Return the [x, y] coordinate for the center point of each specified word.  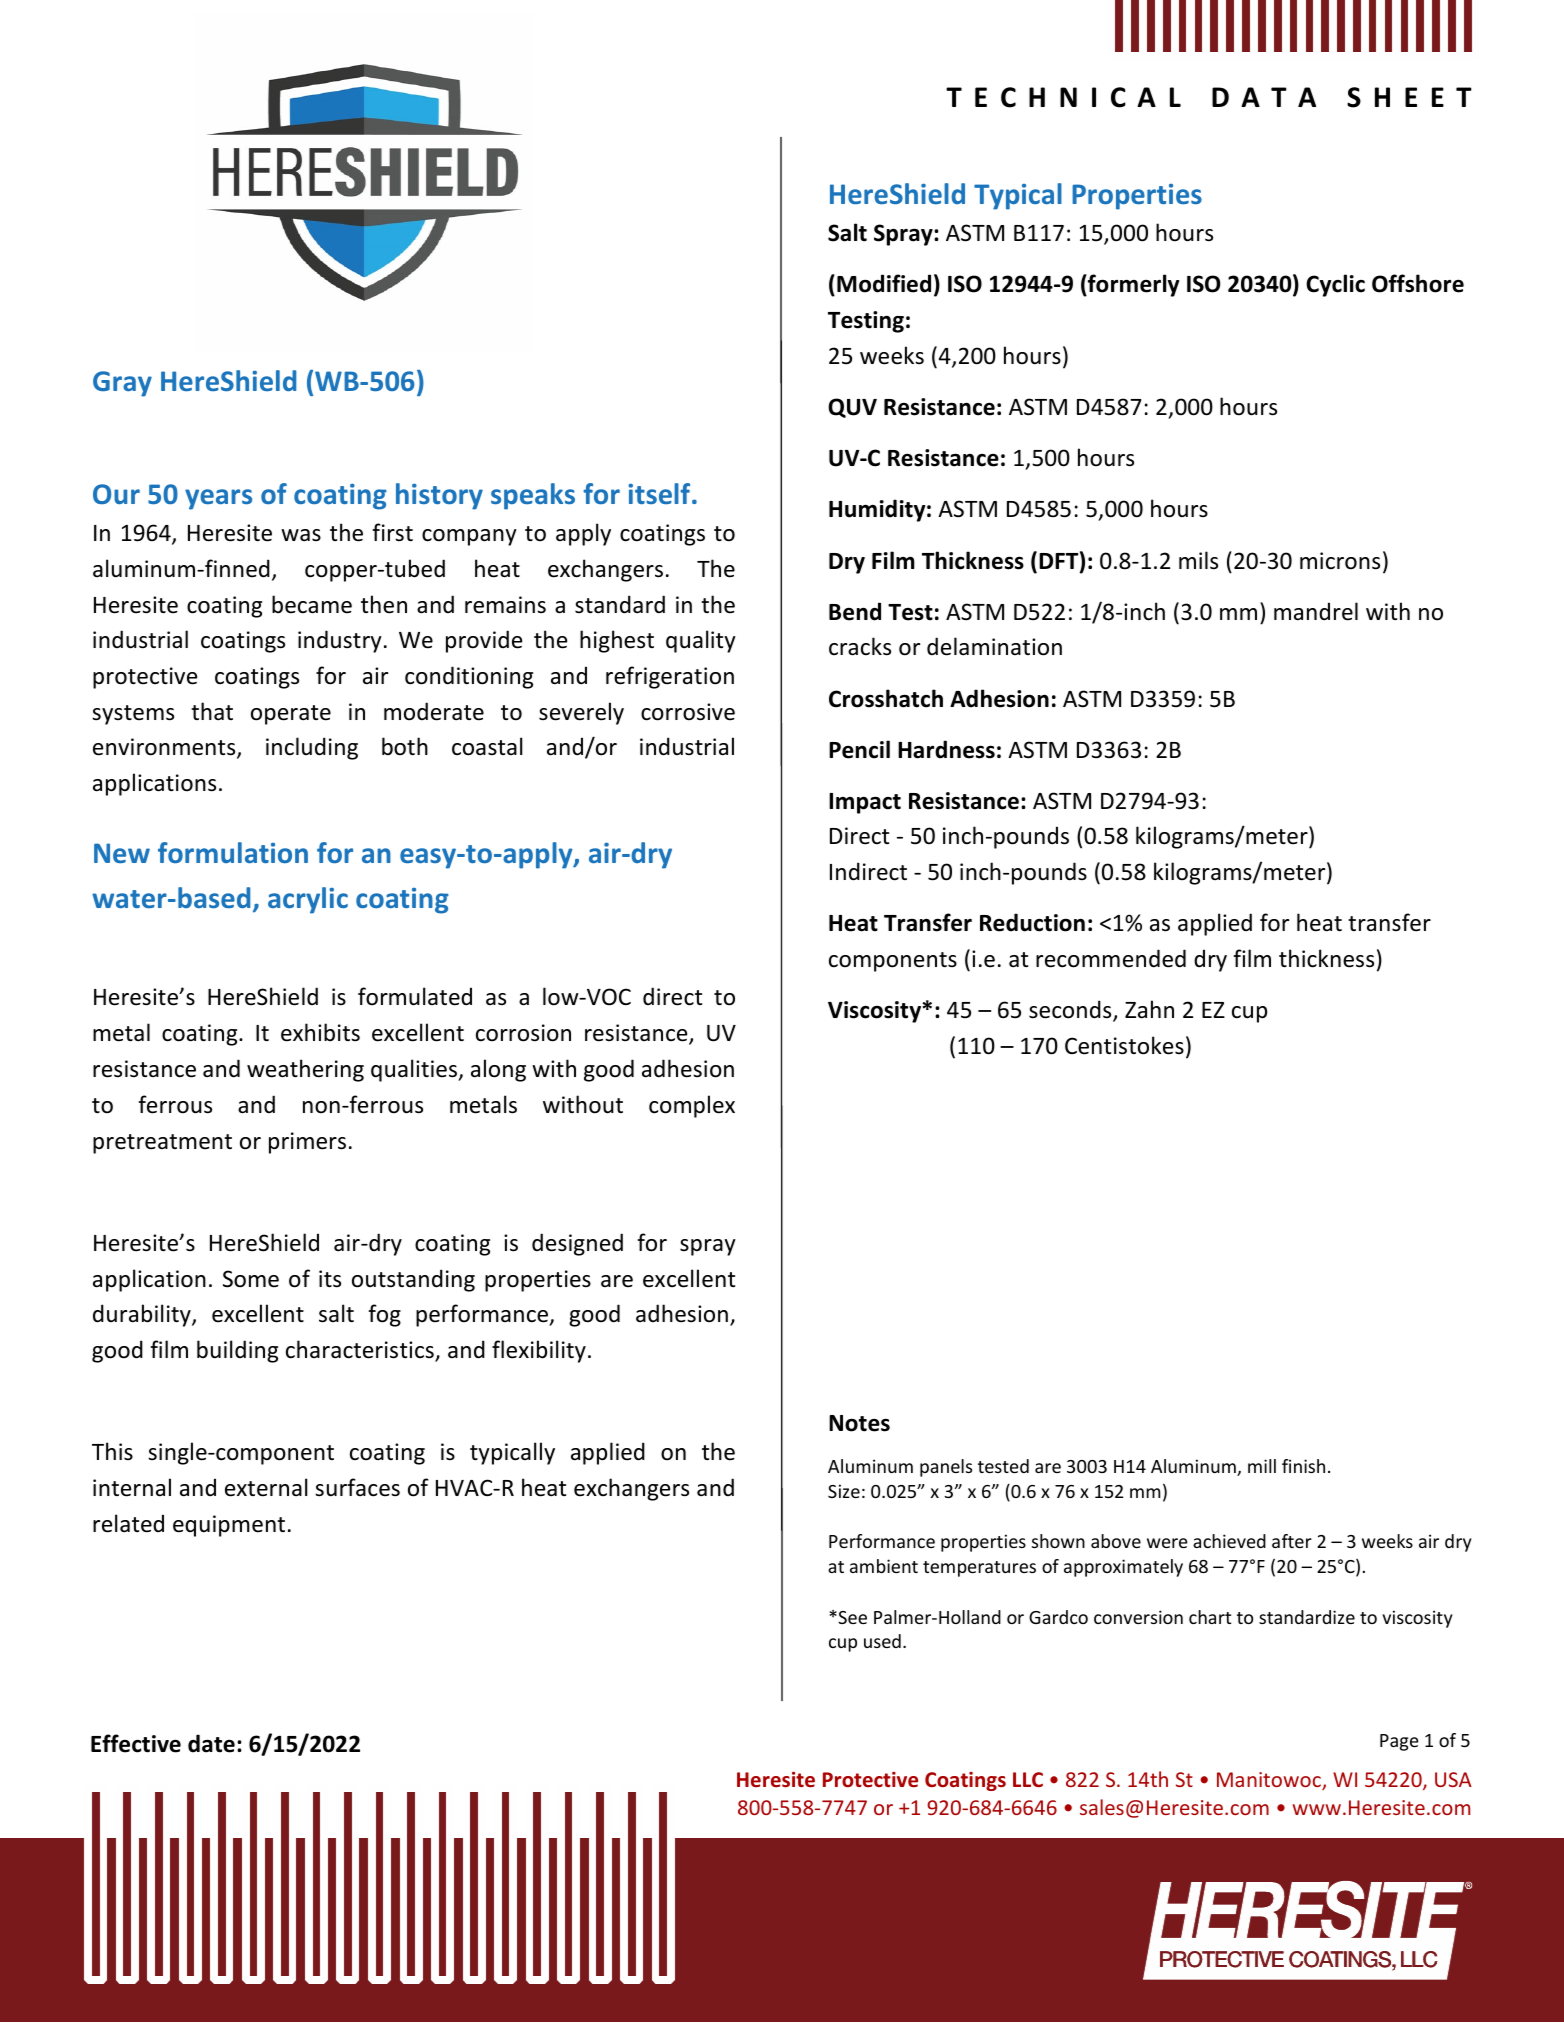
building [237, 1351]
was [301, 535]
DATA [1264, 97]
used [882, 1641]
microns [1340, 561]
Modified [884, 283]
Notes [859, 1423]
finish [1303, 1466]
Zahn [1149, 1009]
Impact [865, 803]
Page [1399, 1742]
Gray [122, 384]
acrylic [308, 900]
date [211, 1743]
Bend [855, 611]
